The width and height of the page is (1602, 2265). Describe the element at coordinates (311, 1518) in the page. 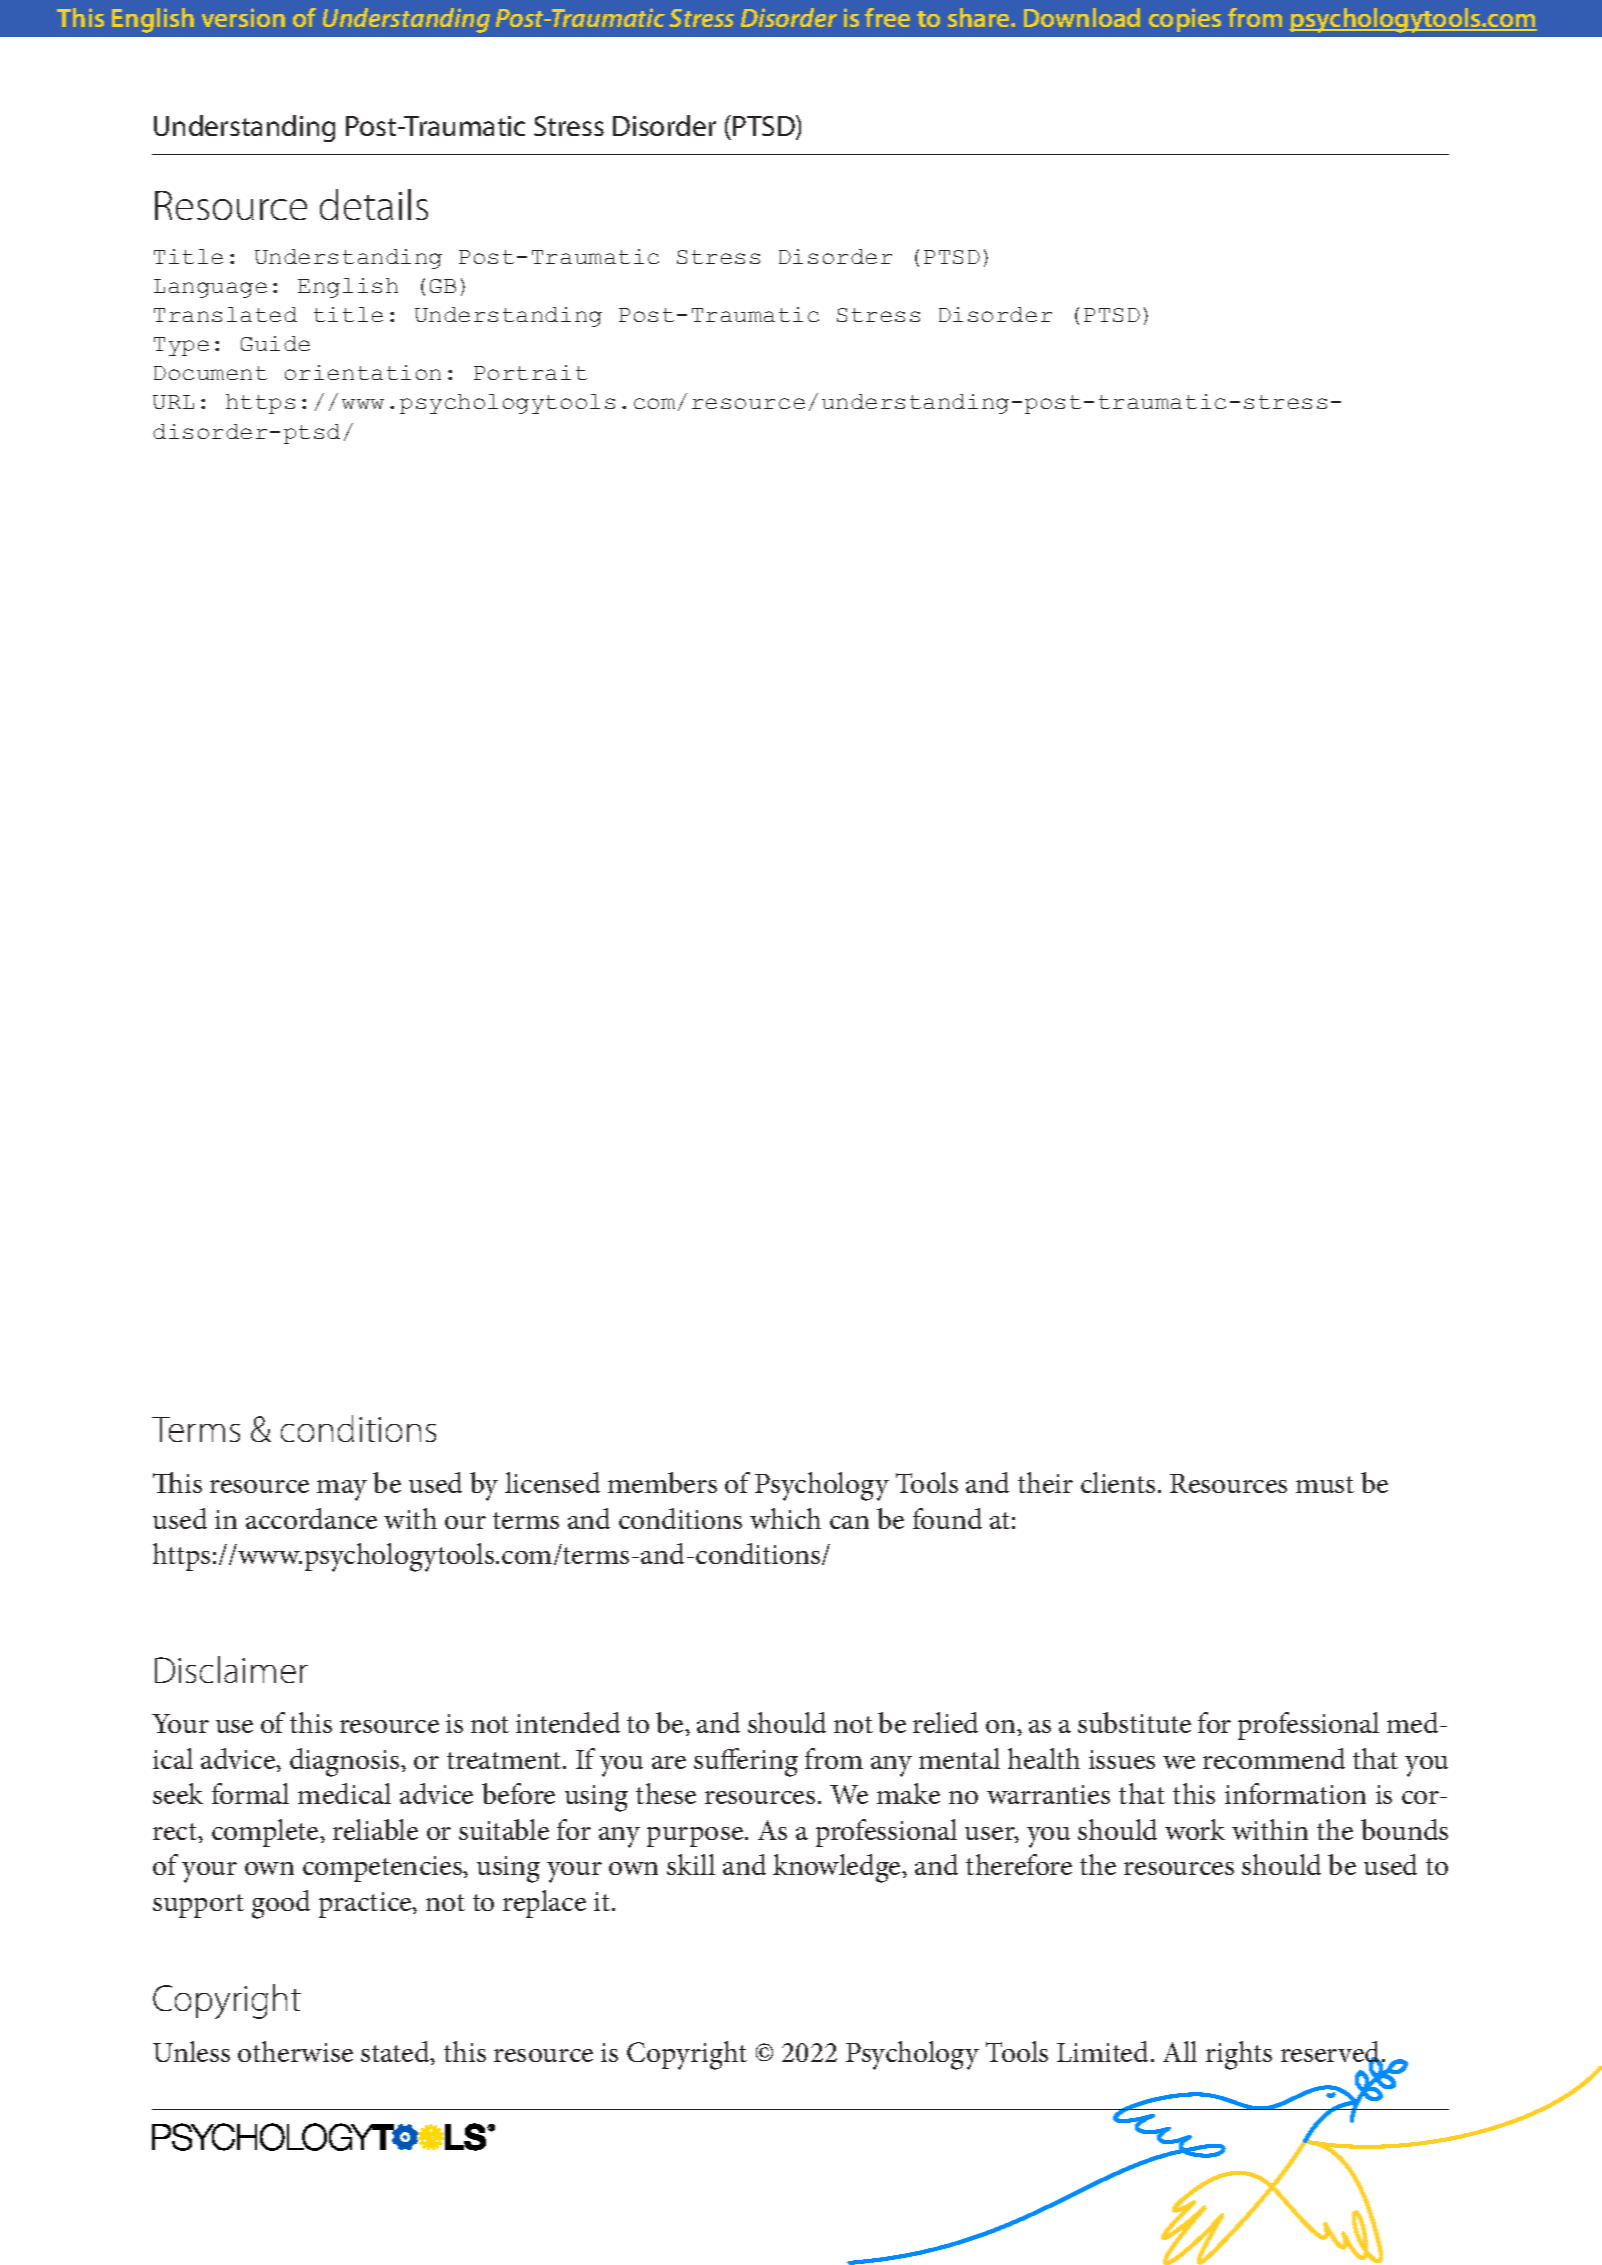

I see `accordance` at that location.
